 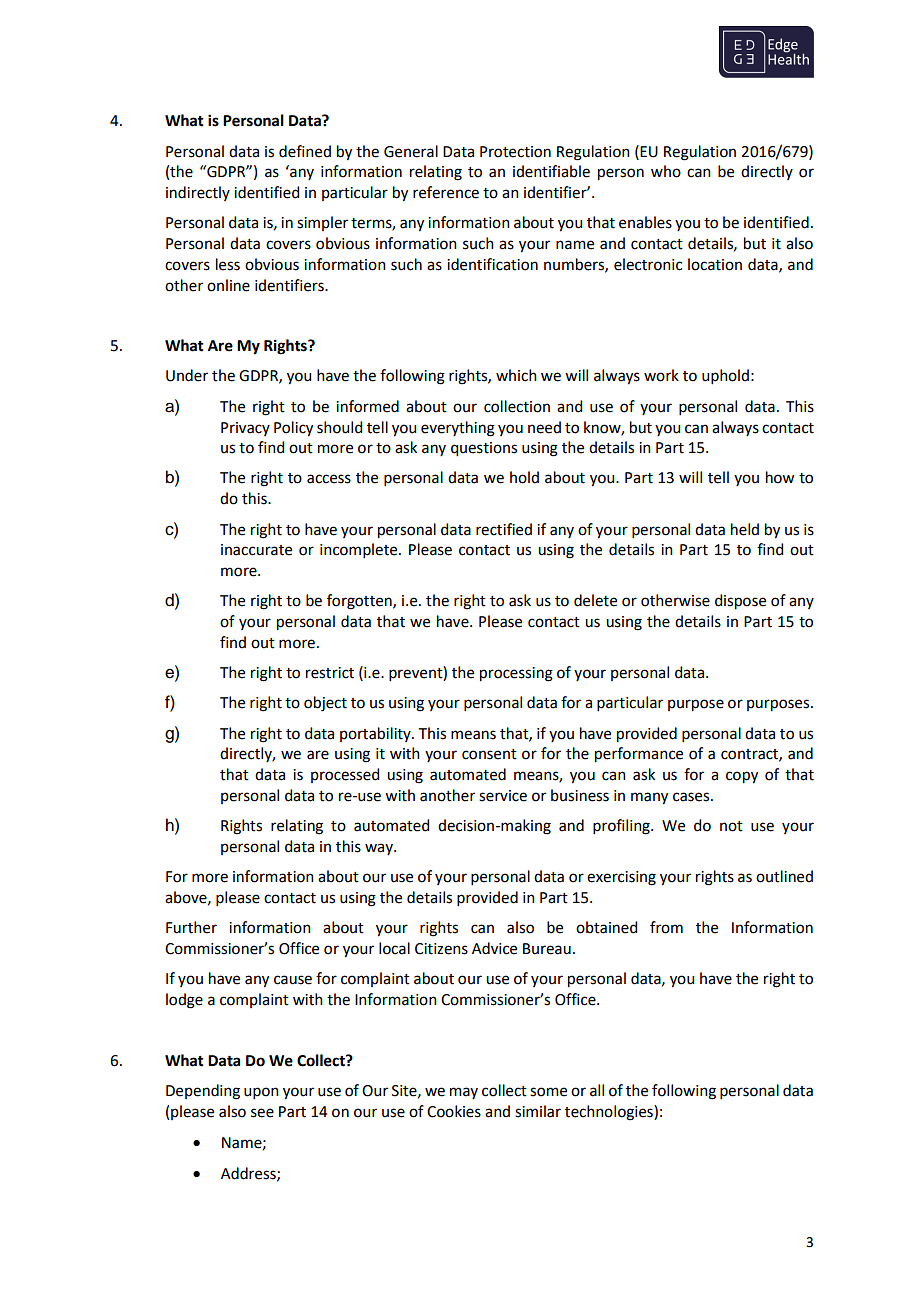 I want to click on processing, so click(x=516, y=674).
